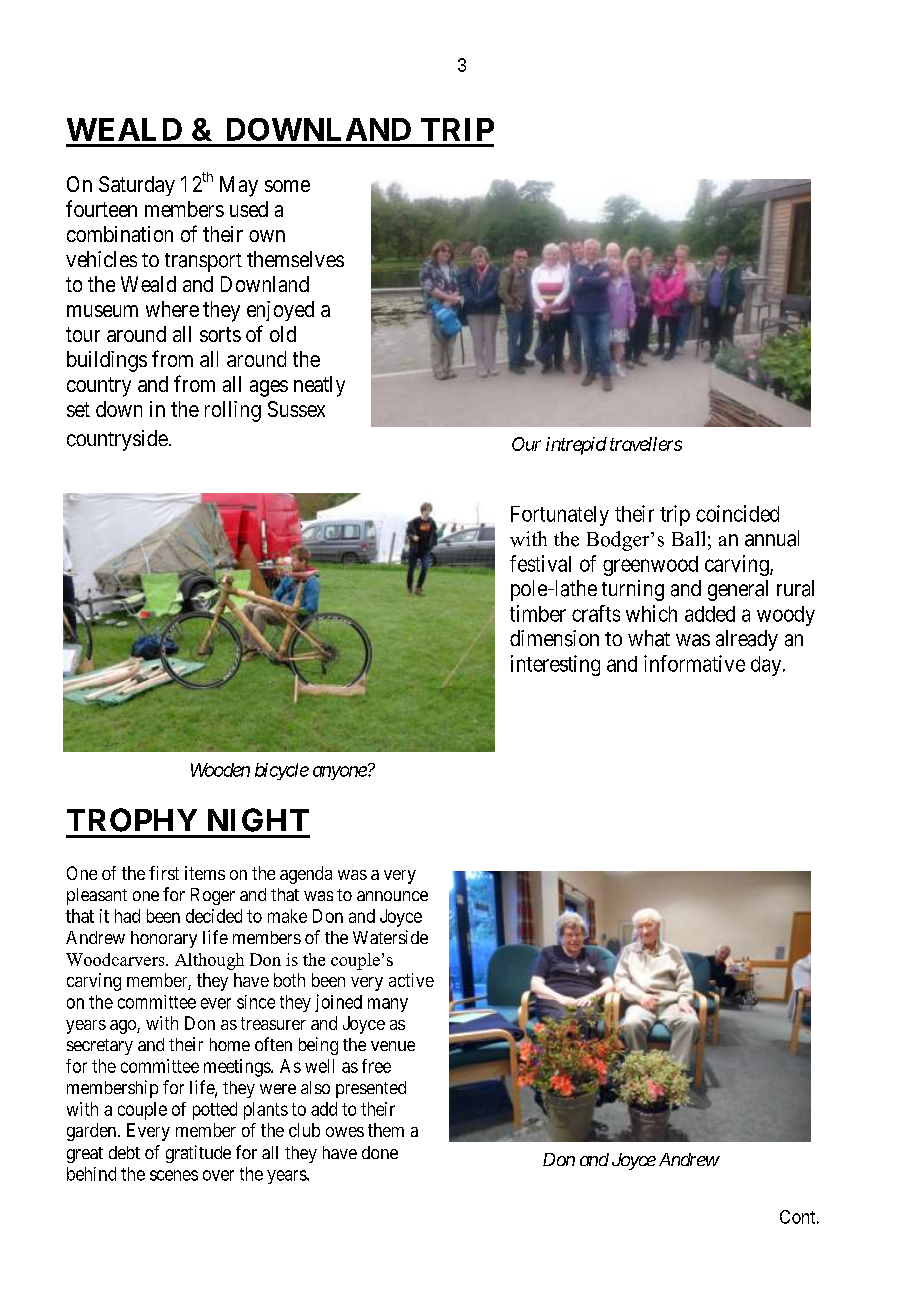 The height and width of the document is (1307, 924). I want to click on timber, so click(538, 613).
